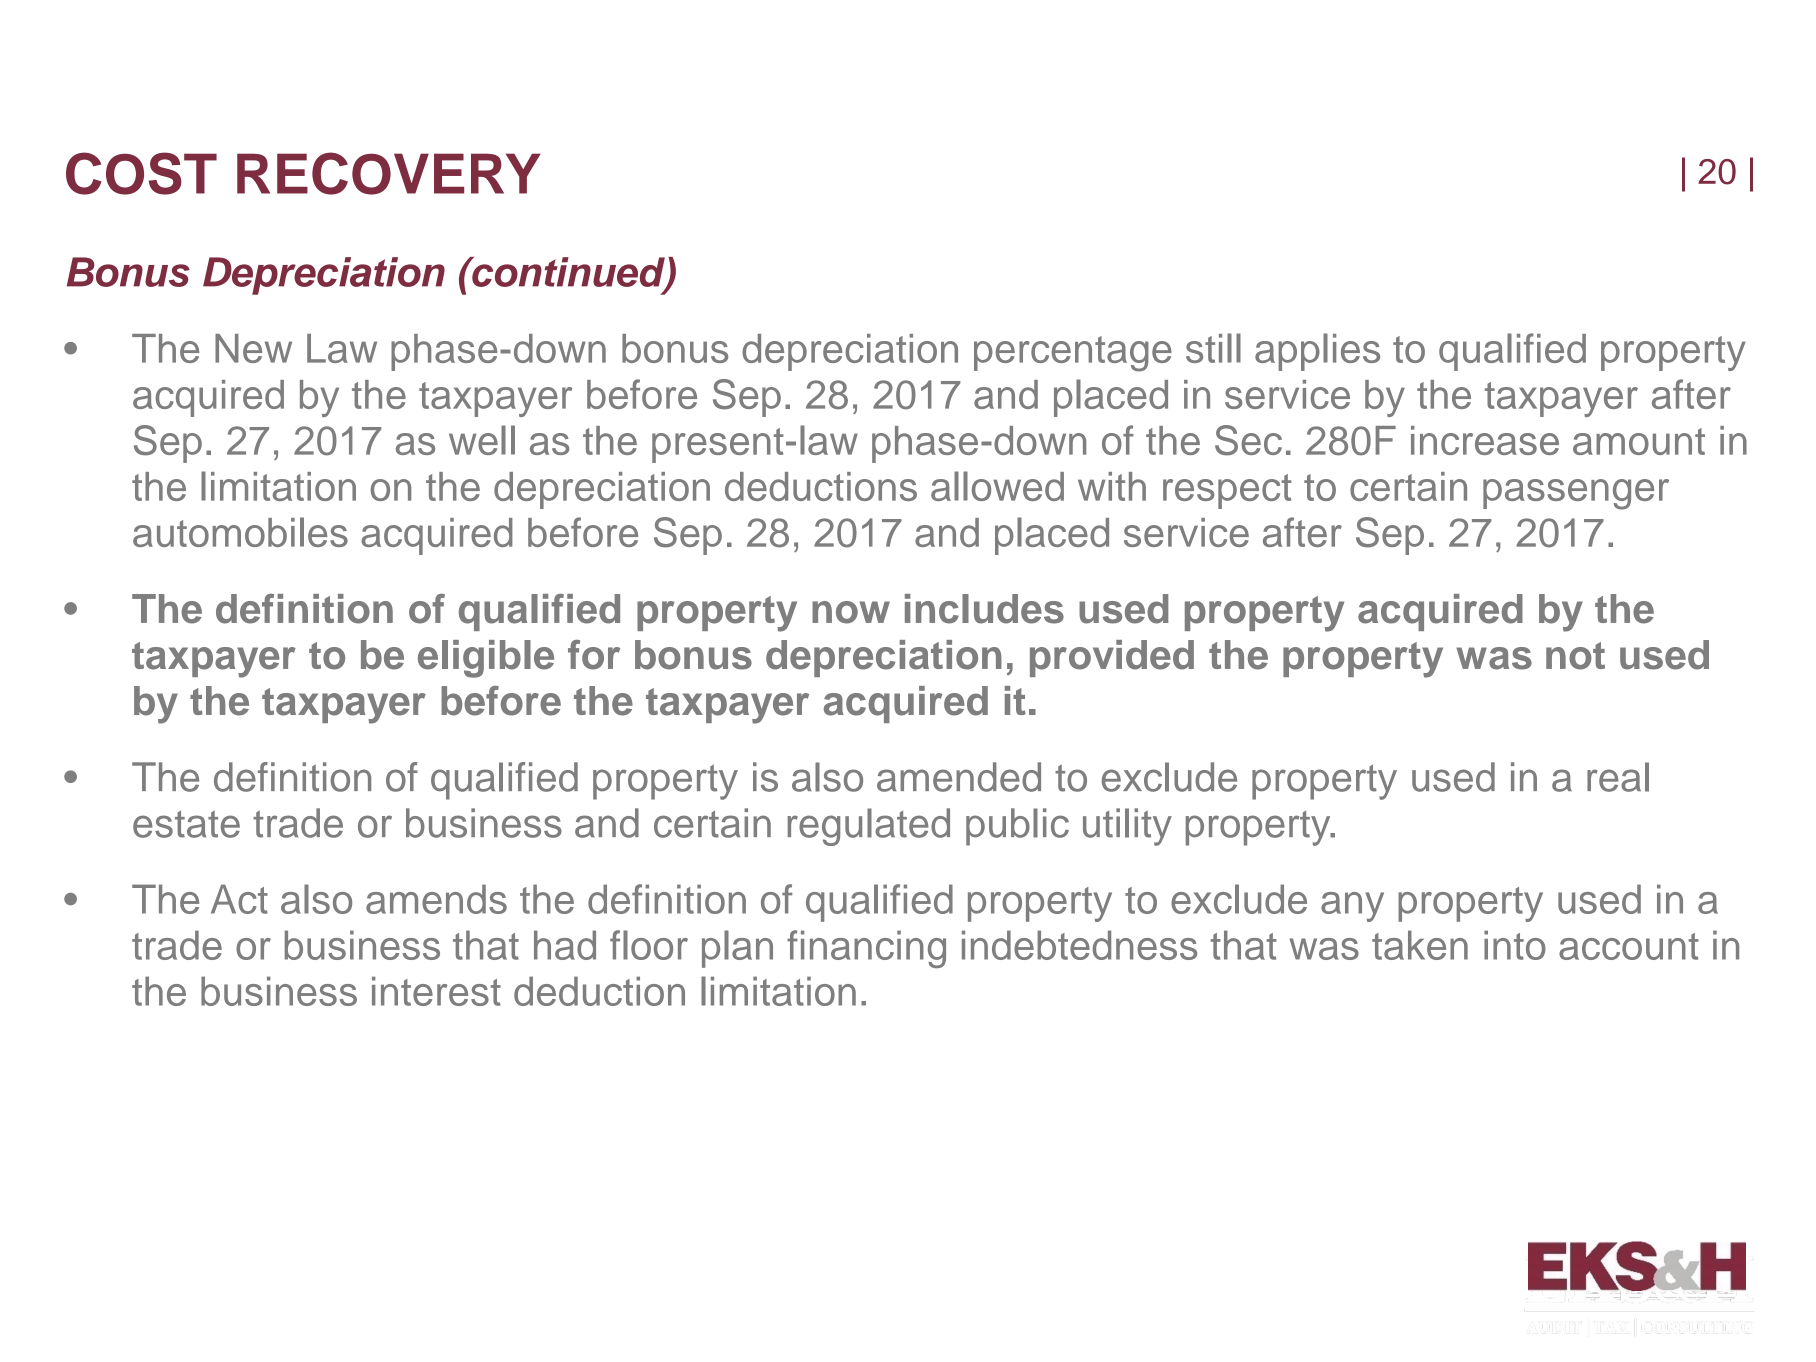 This page has width=1816, height=1362. Describe the element at coordinates (186, 824) in the page. I see `estate` at that location.
